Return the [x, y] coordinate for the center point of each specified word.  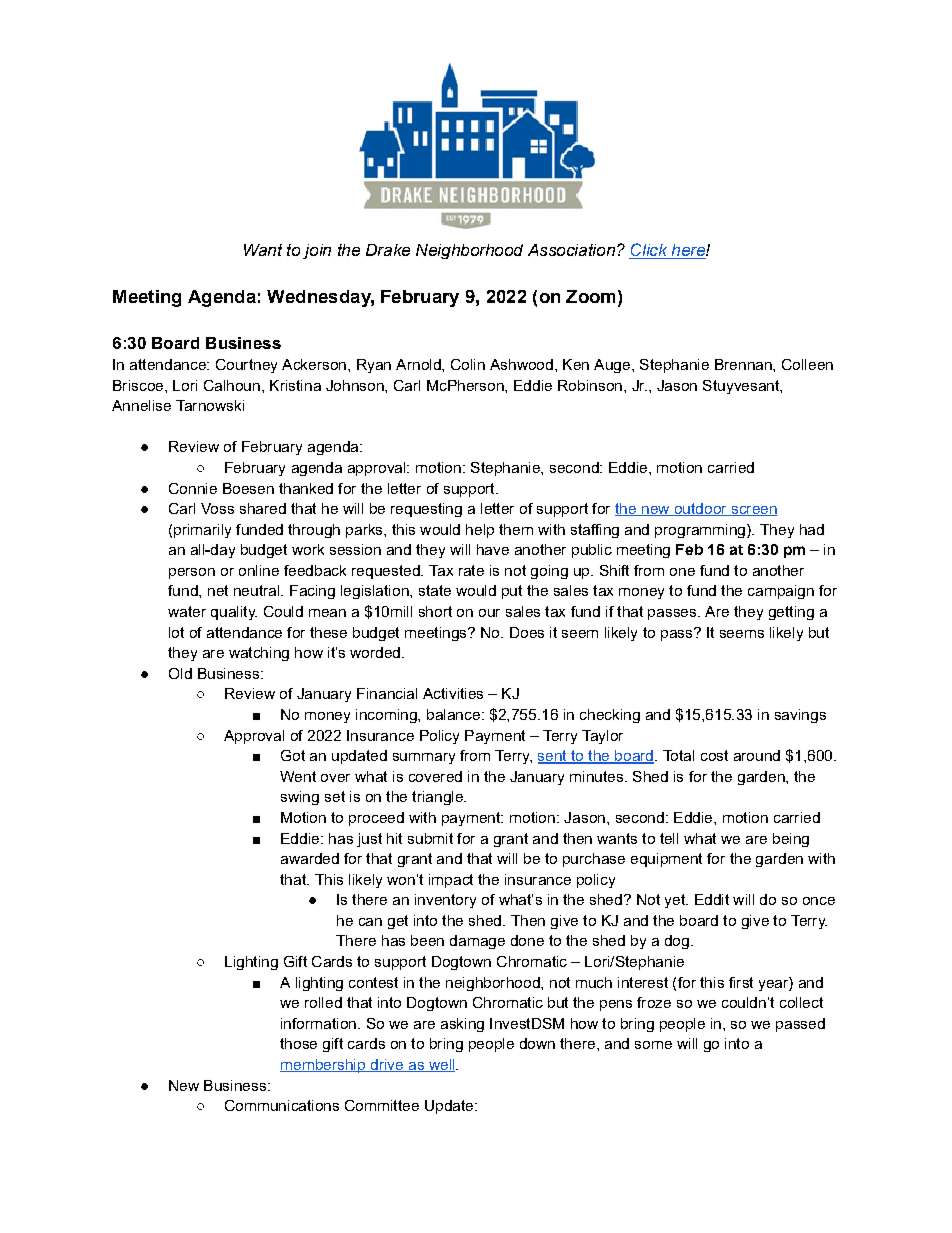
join [317, 251]
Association [571, 250]
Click [649, 251]
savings [800, 716]
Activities [453, 693]
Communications [282, 1105]
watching [259, 654]
